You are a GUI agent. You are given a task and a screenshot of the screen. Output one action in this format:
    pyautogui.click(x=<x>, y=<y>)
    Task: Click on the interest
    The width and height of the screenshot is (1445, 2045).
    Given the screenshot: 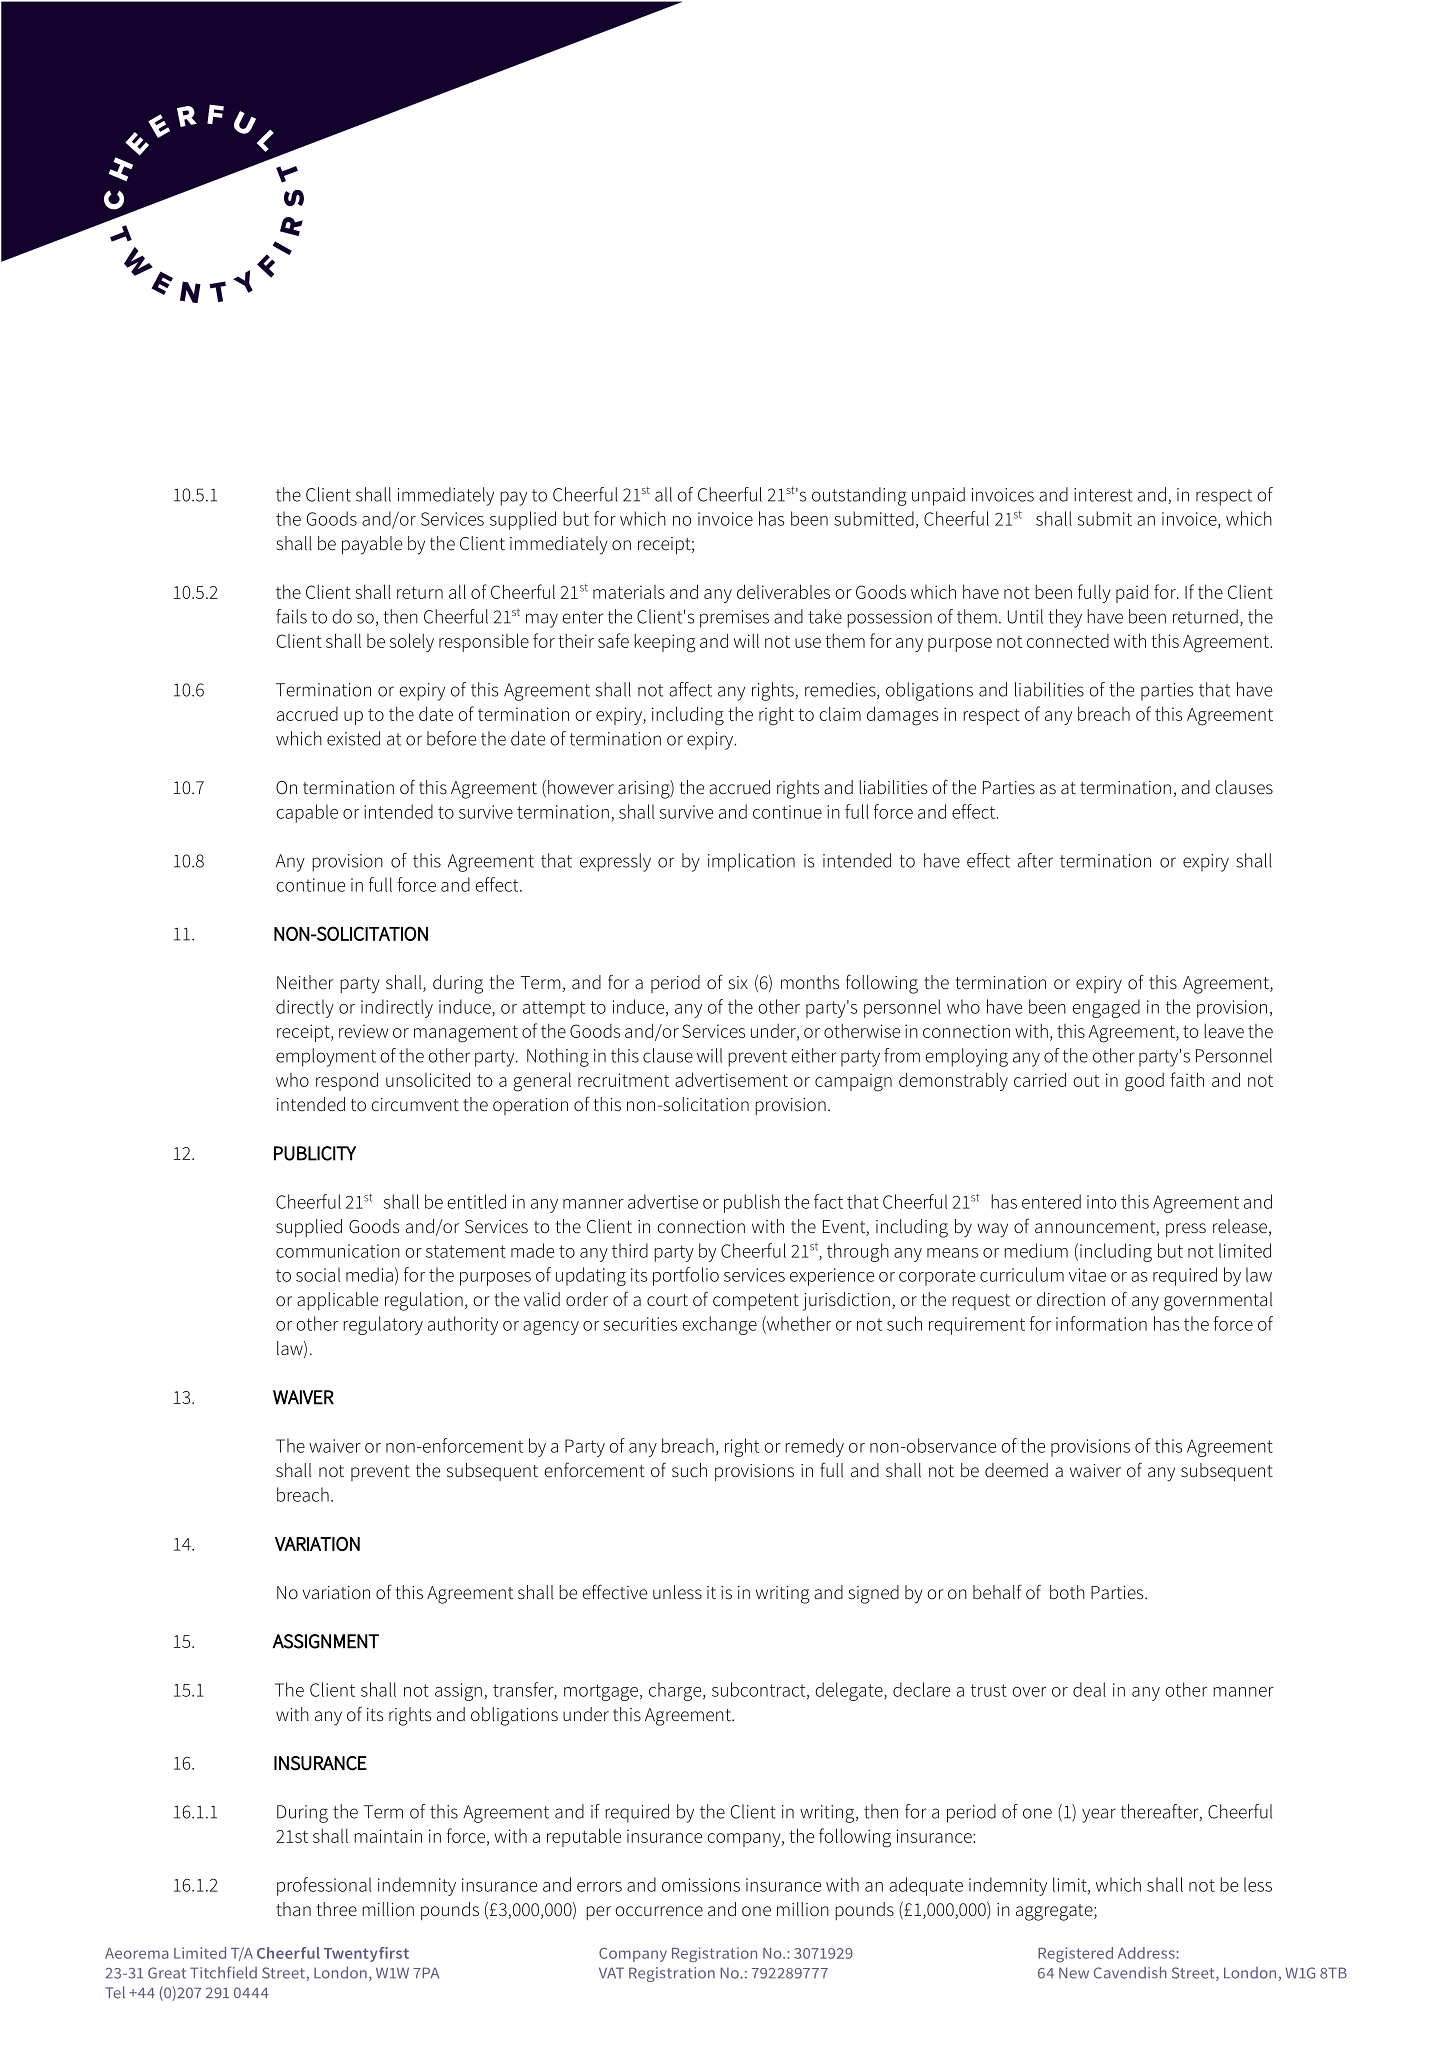 What is the action you would take?
    pyautogui.click(x=1103, y=495)
